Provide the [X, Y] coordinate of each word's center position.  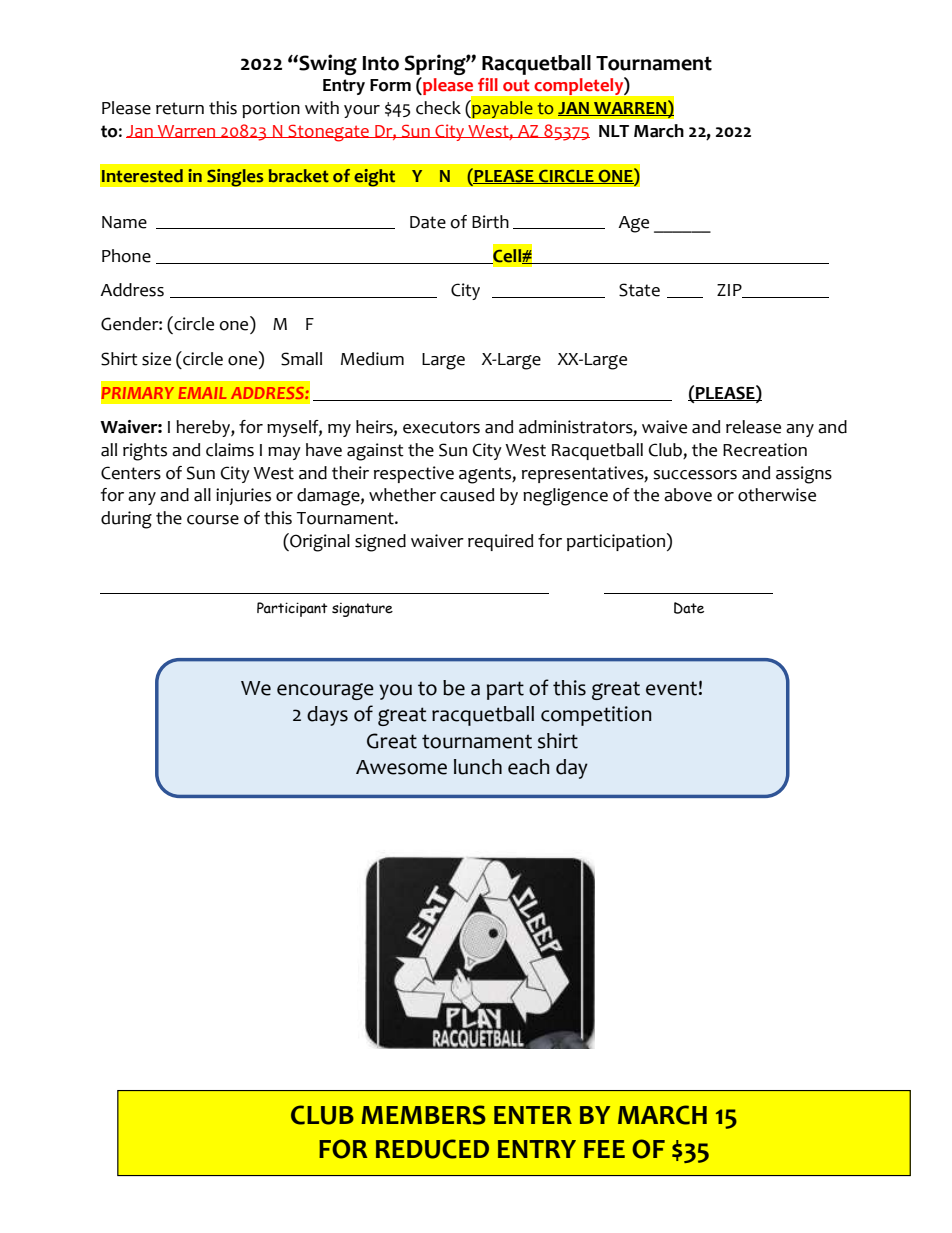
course [213, 520]
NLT [614, 131]
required [500, 542]
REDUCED [432, 1149]
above [688, 495]
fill [488, 84]
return [180, 108]
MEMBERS [423, 1115]
